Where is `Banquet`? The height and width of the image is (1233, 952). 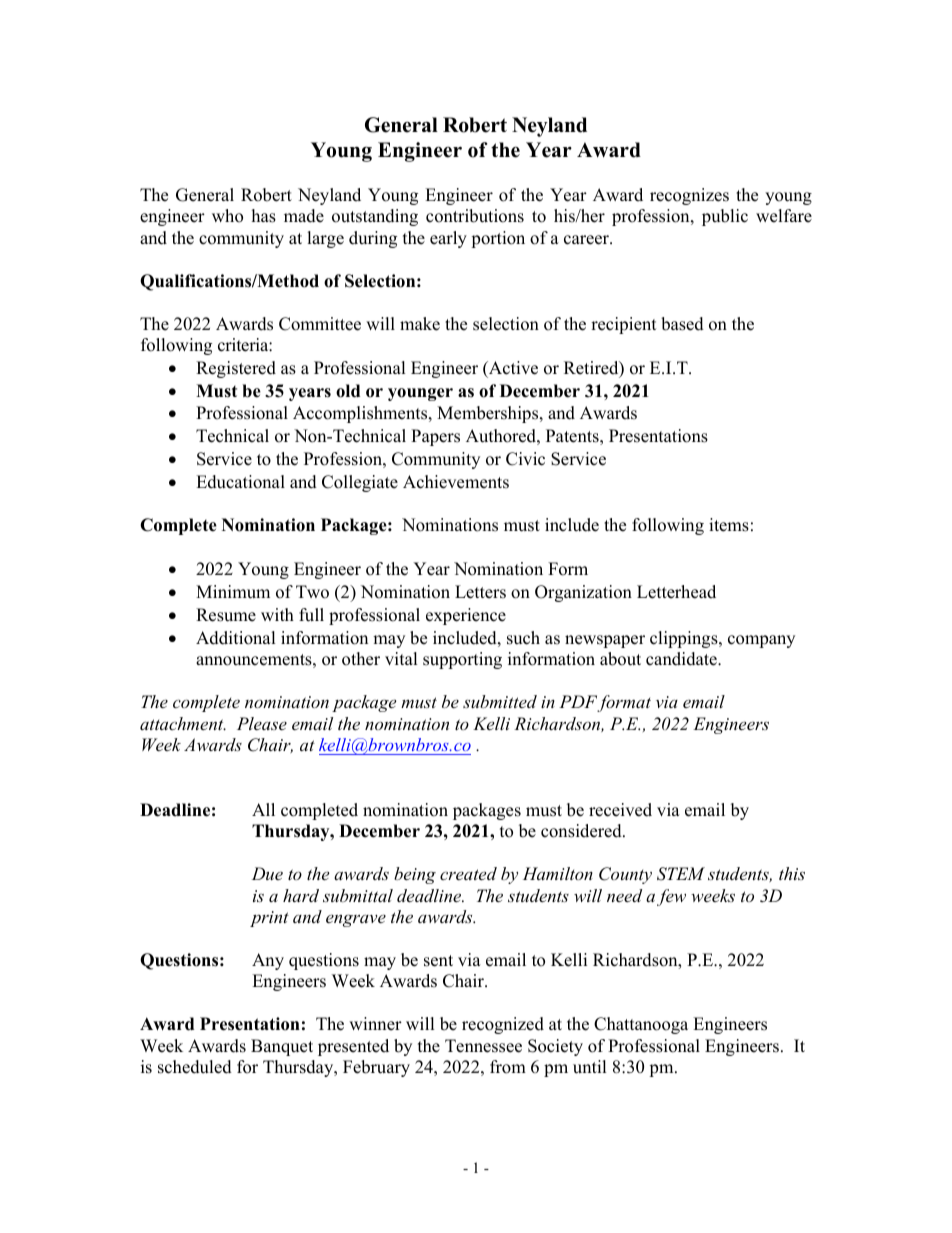
Banquet is located at coordinates (282, 1047).
